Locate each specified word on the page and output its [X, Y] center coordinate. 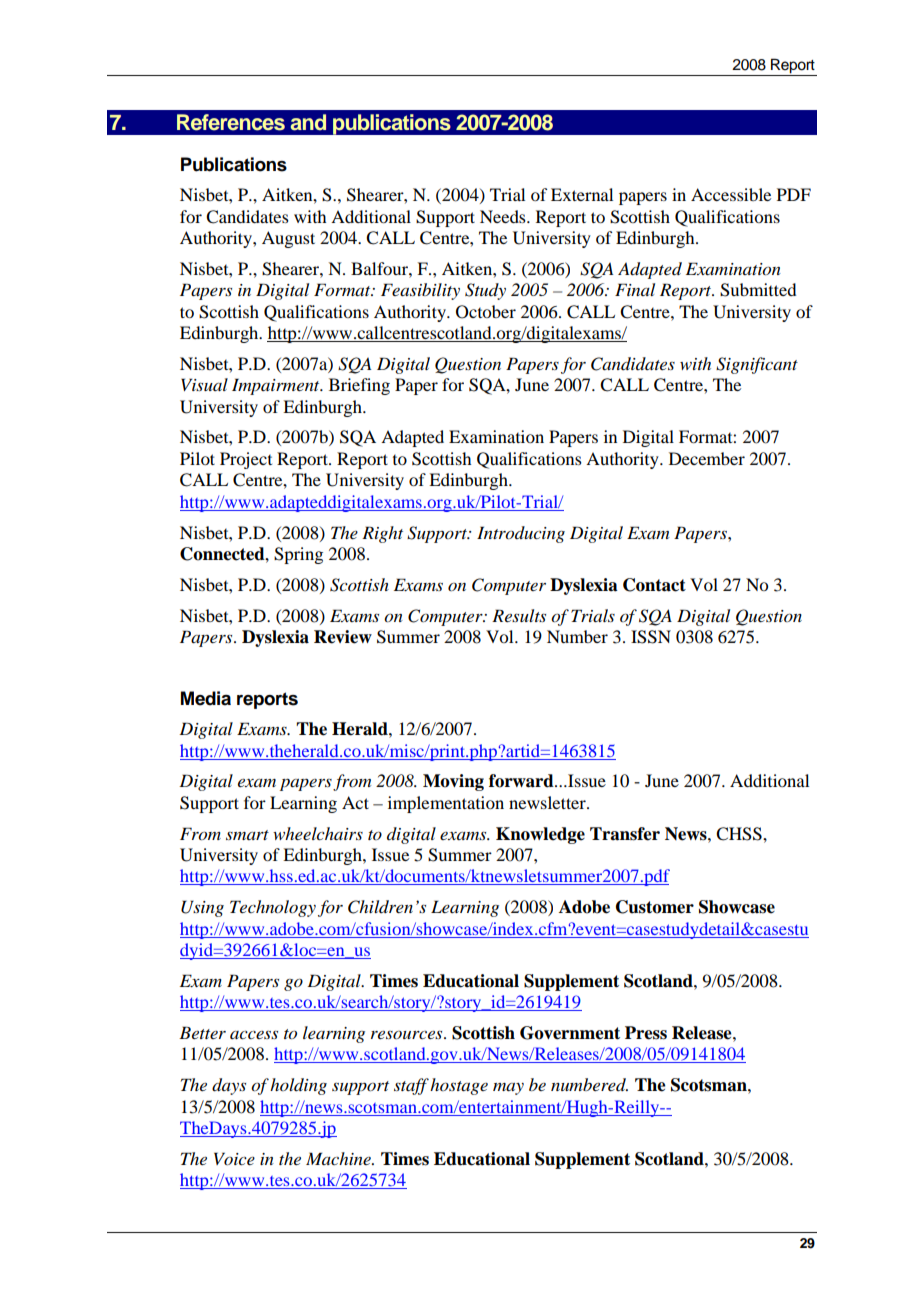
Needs [504, 216]
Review [343, 637]
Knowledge [540, 835]
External [582, 194]
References [231, 122]
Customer [655, 907]
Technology [273, 908]
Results [519, 615]
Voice [234, 1158]
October [486, 312]
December [707, 458]
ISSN [651, 637]
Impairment [277, 386]
